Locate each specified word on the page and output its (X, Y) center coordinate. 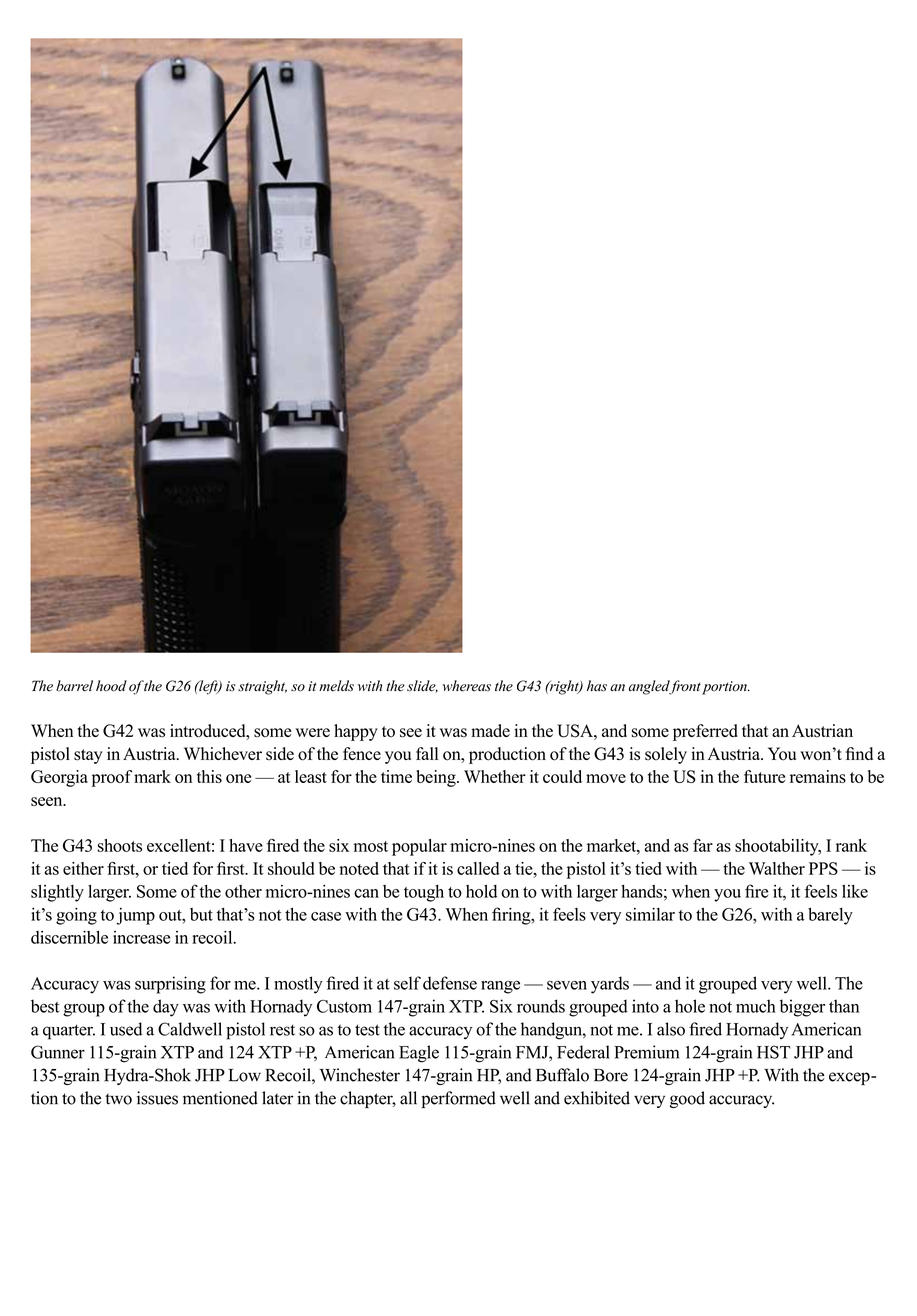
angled (650, 687)
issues (157, 1098)
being (437, 778)
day (166, 1008)
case (326, 916)
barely (830, 916)
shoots (120, 845)
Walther (777, 868)
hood (111, 686)
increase (141, 937)
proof (112, 778)
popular (419, 847)
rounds (541, 1006)
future (764, 776)
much (756, 1006)
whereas (467, 686)
